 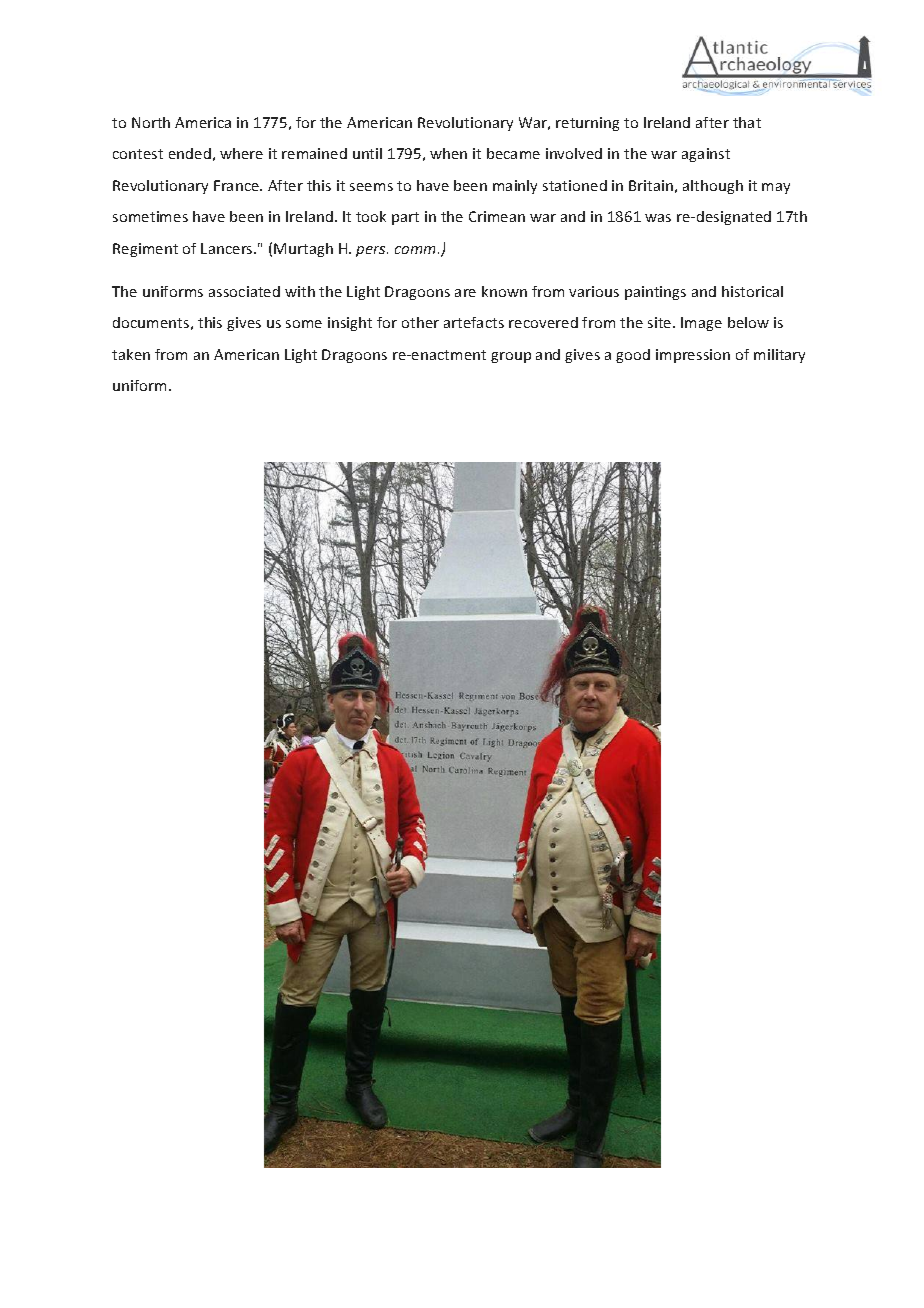 I want to click on Crimean, so click(x=497, y=216).
